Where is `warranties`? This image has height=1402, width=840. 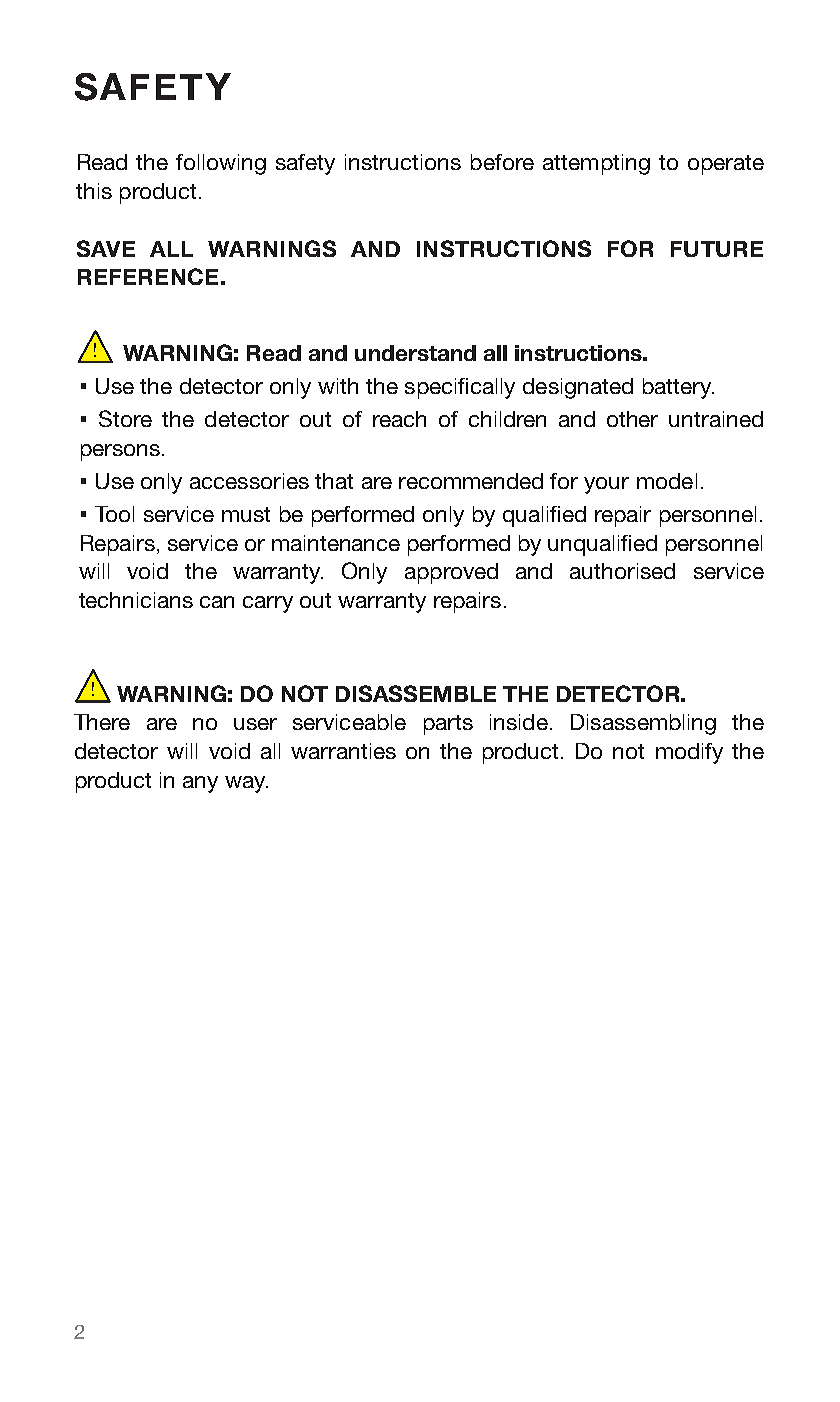
warranties is located at coordinates (343, 751).
